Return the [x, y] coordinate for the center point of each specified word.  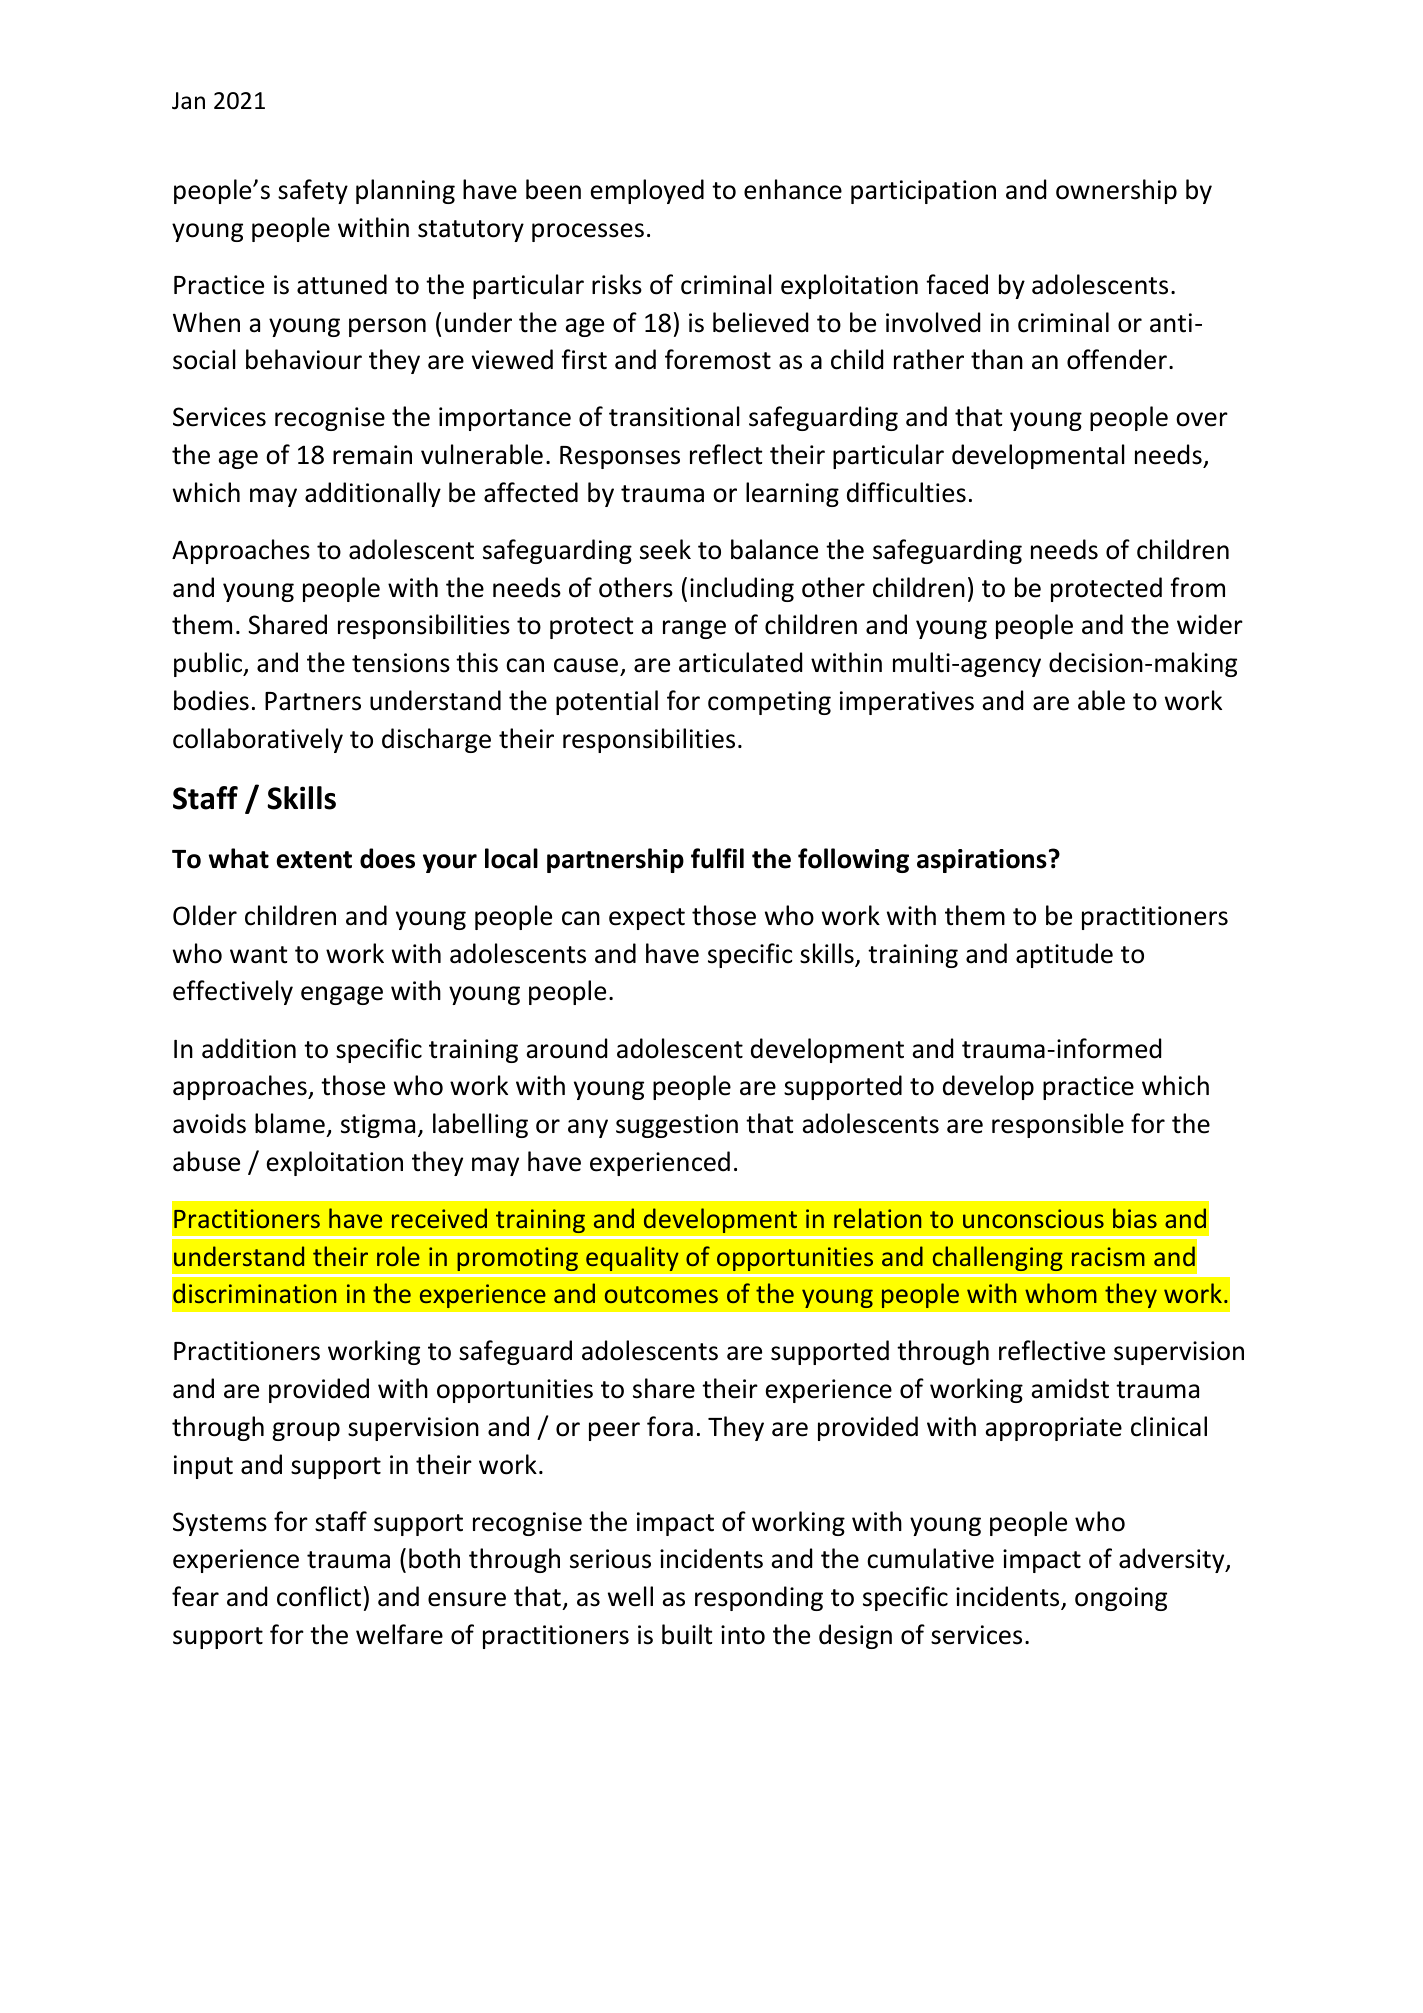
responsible [1058, 1125]
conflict [319, 1596]
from [1197, 587]
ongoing [1121, 1599]
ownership [1116, 191]
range [694, 629]
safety [313, 191]
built [687, 1634]
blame [290, 1123]
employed [647, 191]
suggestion [677, 1126]
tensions [401, 663]
